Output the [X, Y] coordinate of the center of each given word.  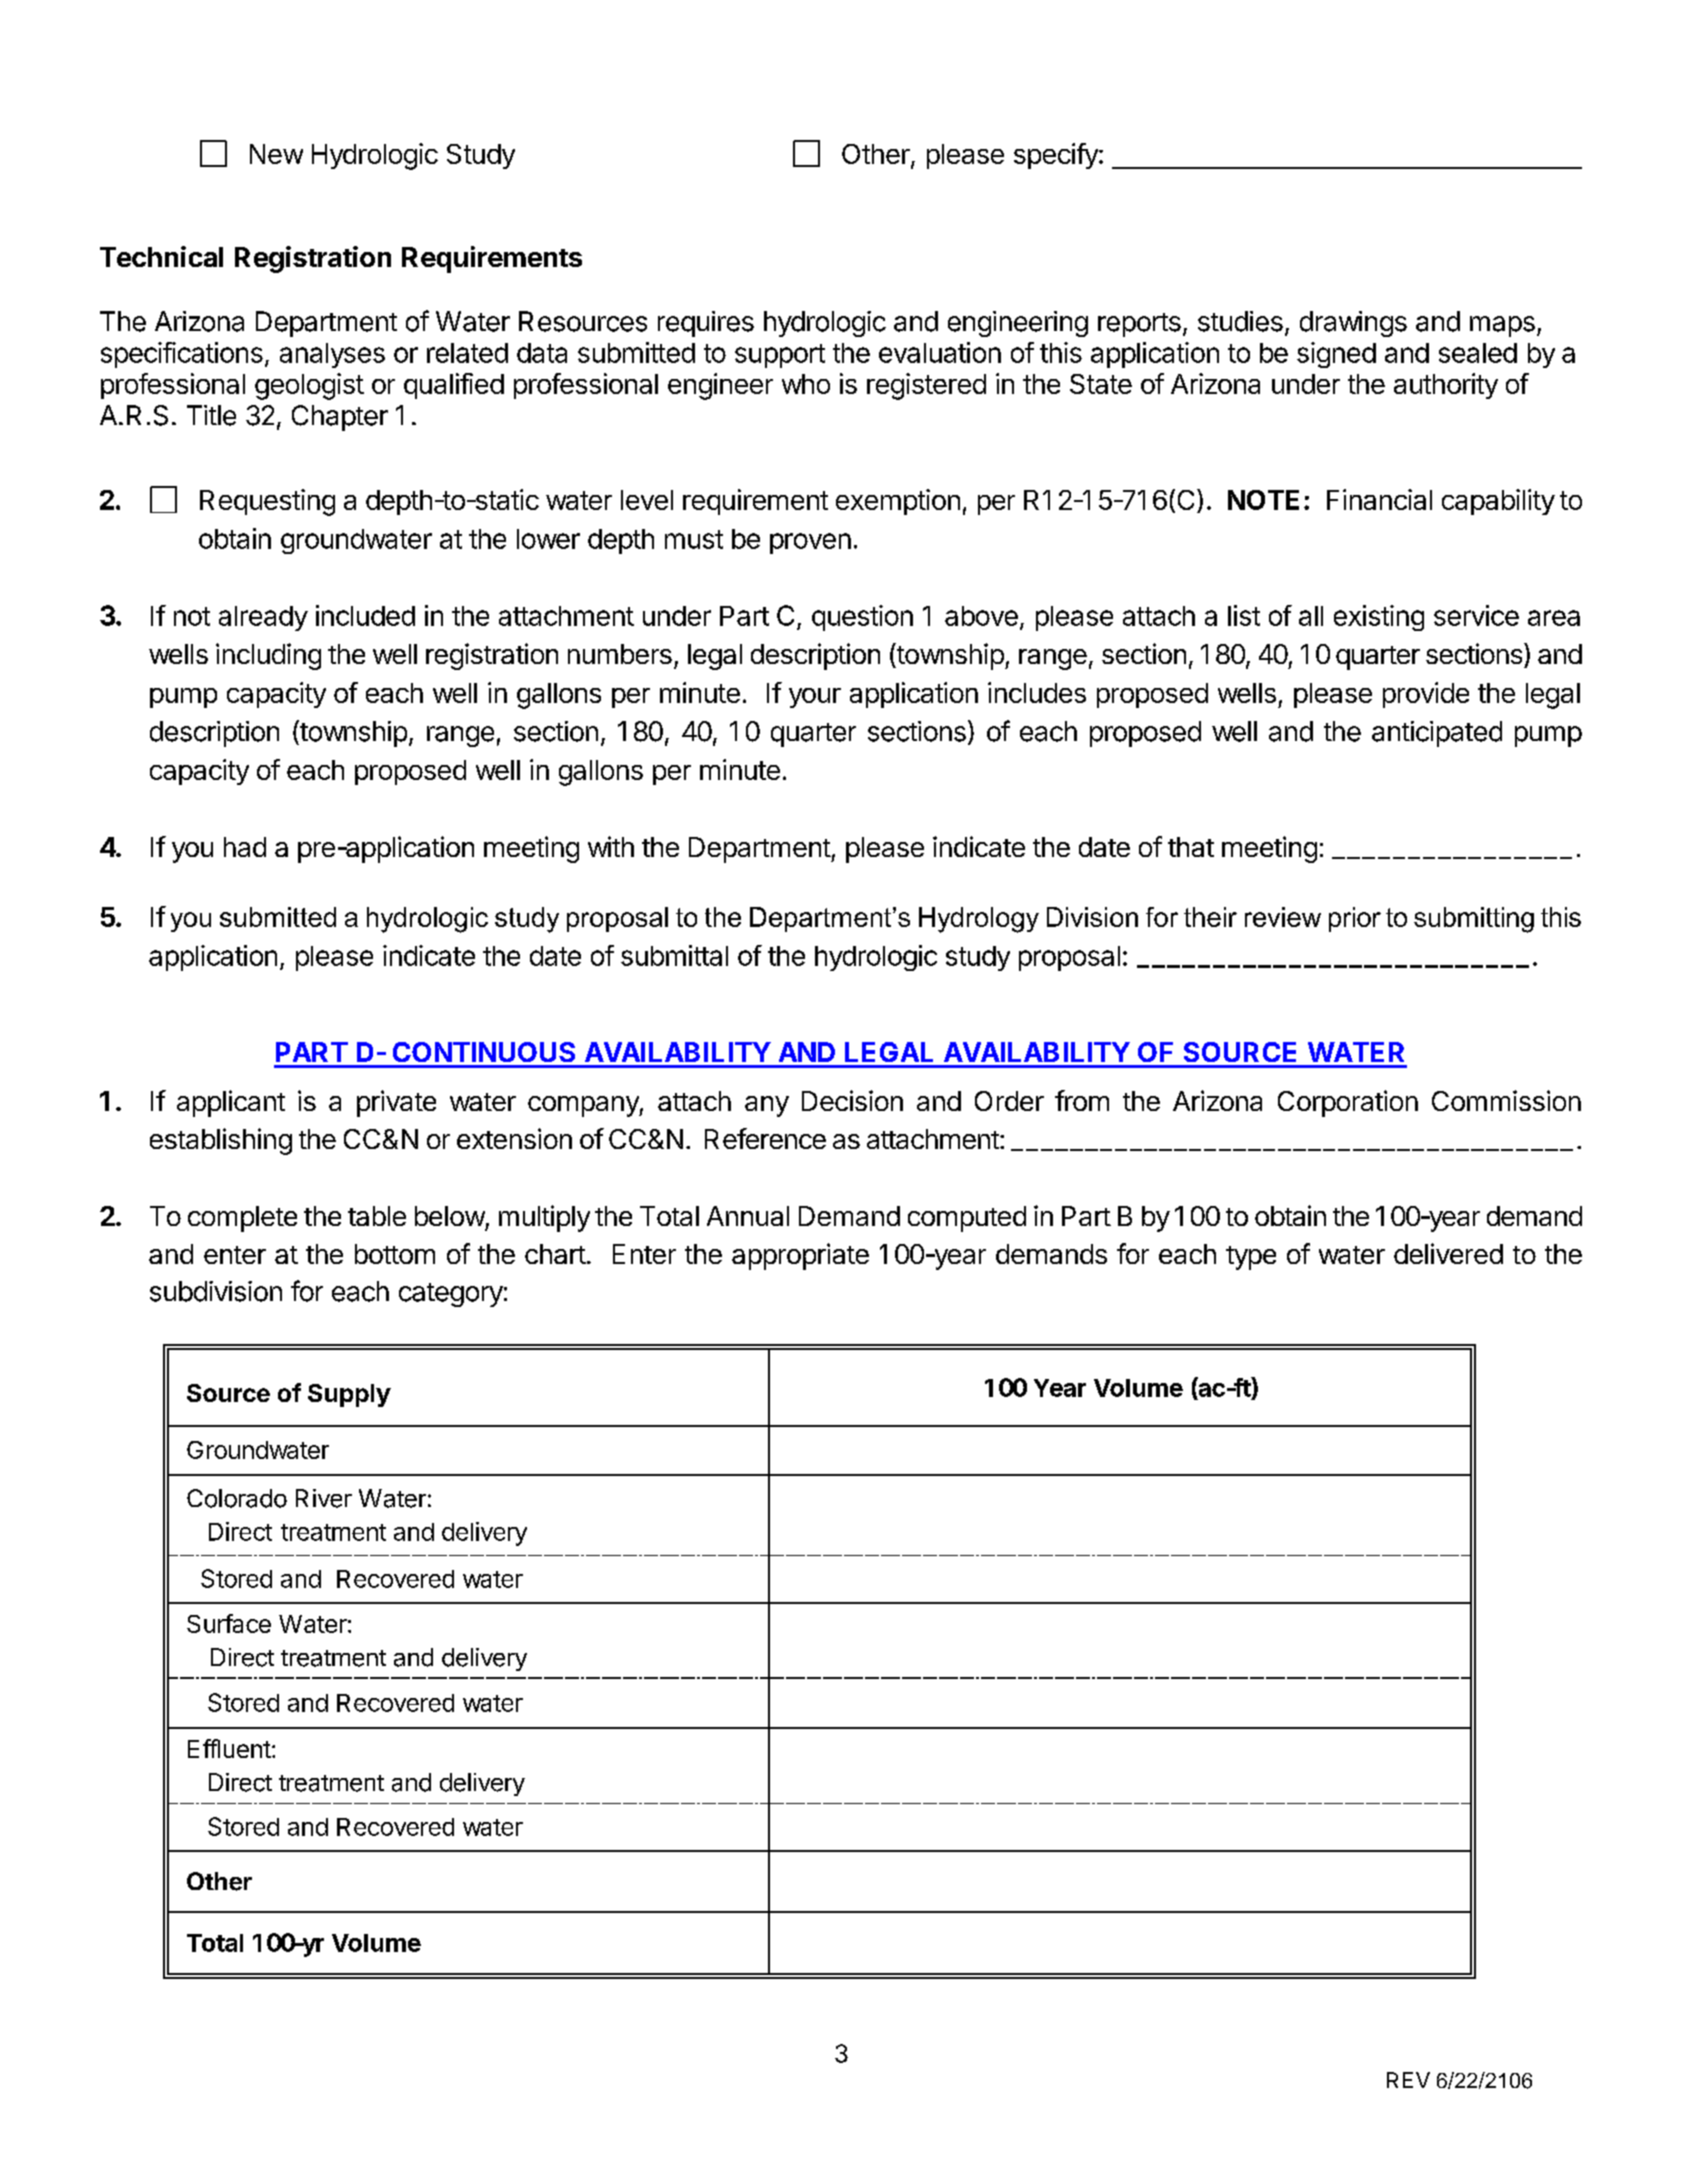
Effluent [229, 1748]
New [276, 154]
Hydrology [979, 920]
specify [1057, 156]
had [245, 847]
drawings [1353, 324]
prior [1355, 919]
